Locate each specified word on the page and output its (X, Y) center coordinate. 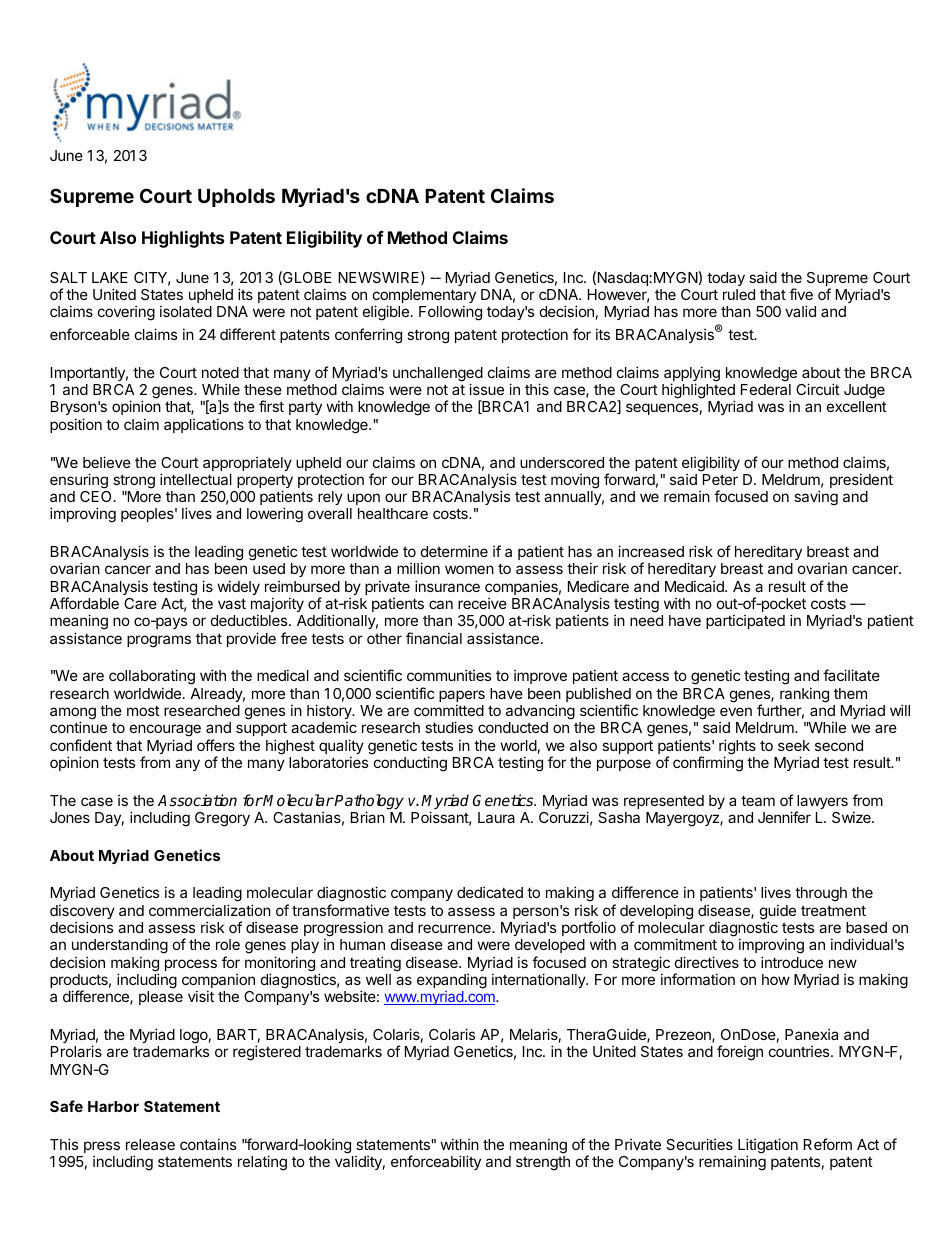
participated (745, 621)
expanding (452, 981)
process (191, 965)
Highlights (183, 239)
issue (486, 389)
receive (482, 603)
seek (794, 745)
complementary (424, 297)
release (150, 1144)
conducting (410, 764)
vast (232, 603)
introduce (792, 962)
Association (197, 800)
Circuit (818, 389)
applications (204, 425)
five (801, 294)
